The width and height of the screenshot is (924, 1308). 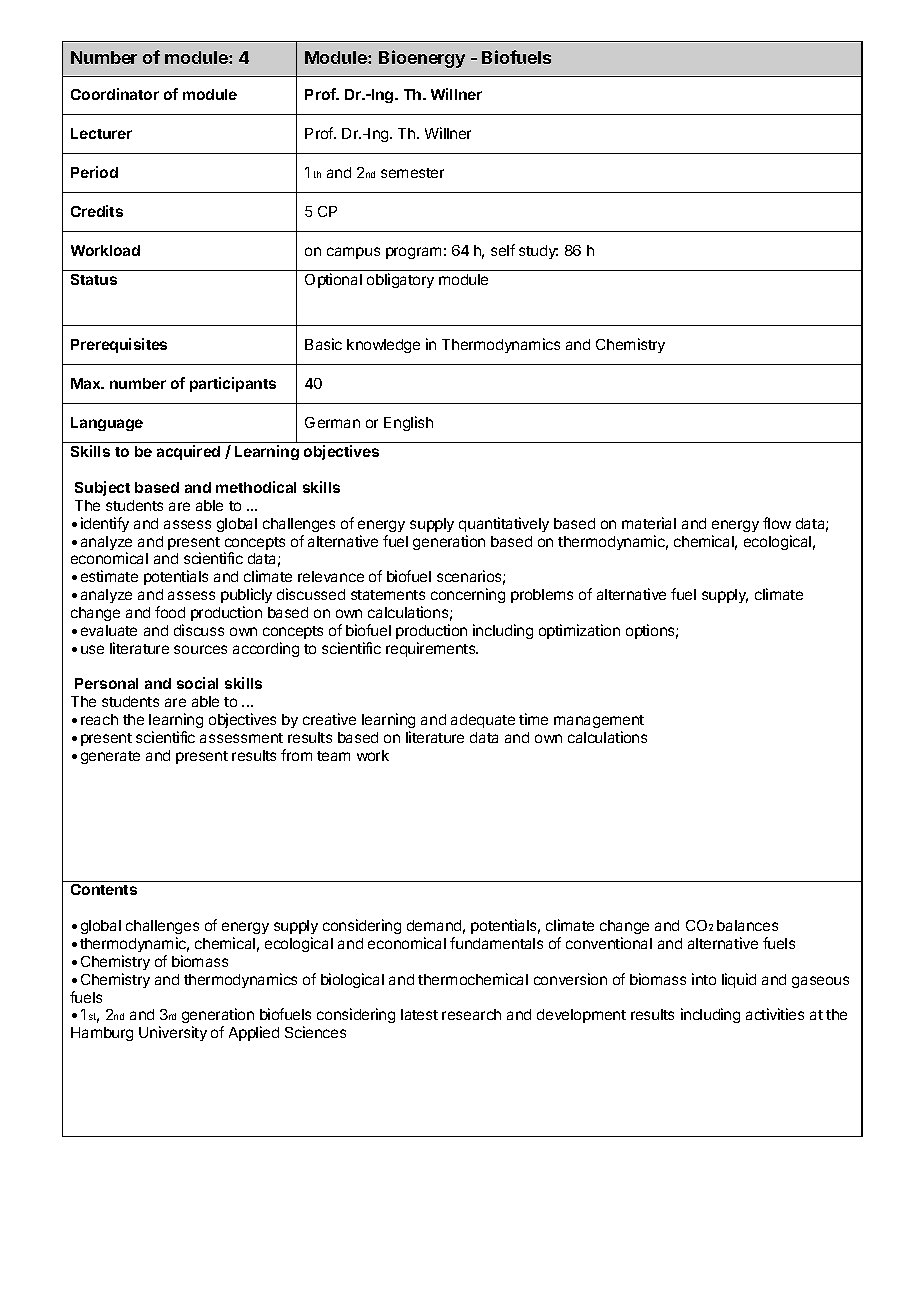 I want to click on social, so click(x=197, y=683).
